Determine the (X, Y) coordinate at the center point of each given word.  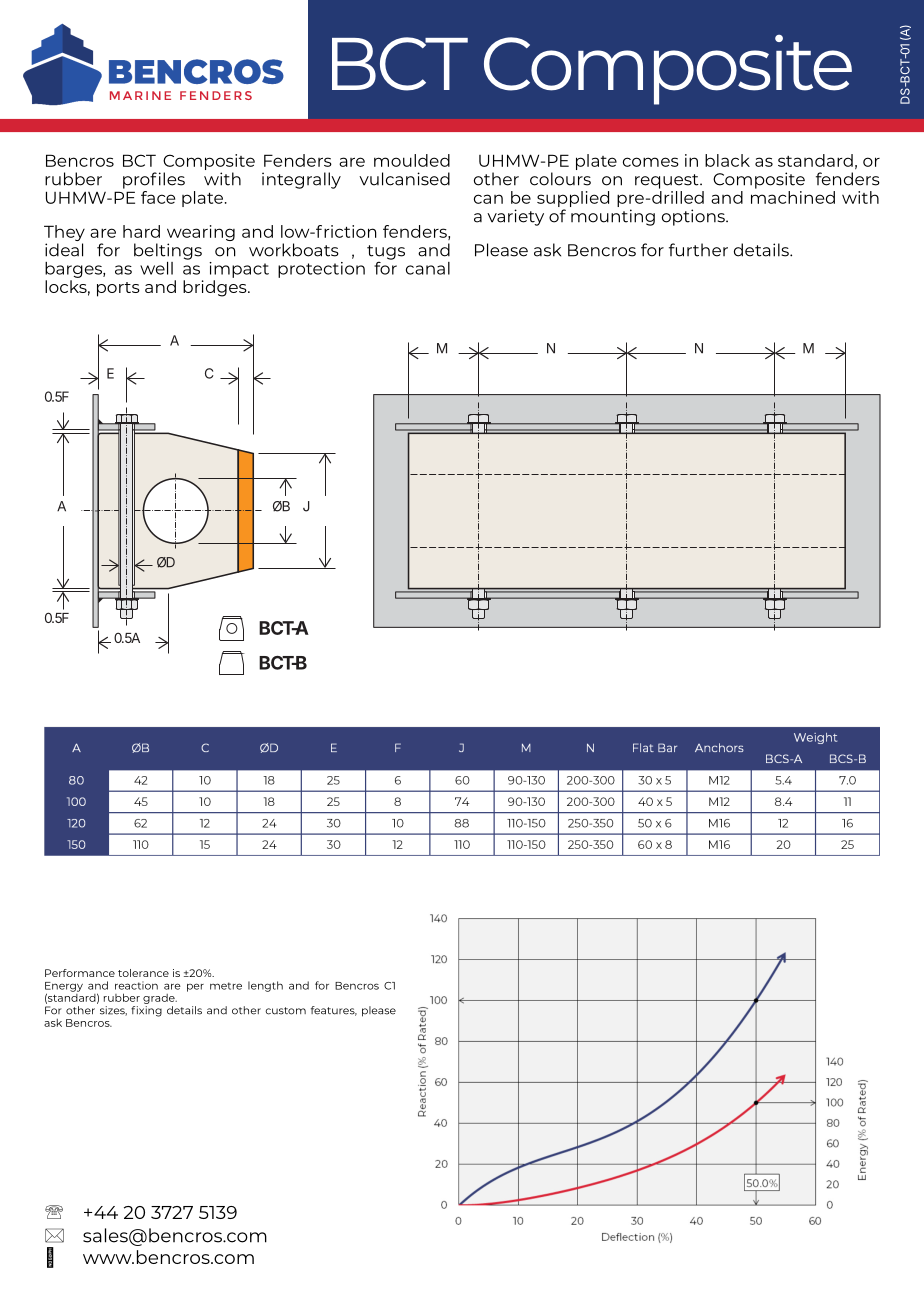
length (265, 986)
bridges (216, 288)
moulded (412, 160)
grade (160, 999)
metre (226, 986)
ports (118, 289)
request (668, 181)
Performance (80, 973)
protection (321, 270)
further (698, 250)
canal (428, 268)
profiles (154, 180)
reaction (136, 985)
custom (285, 1011)
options (694, 217)
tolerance (143, 973)
